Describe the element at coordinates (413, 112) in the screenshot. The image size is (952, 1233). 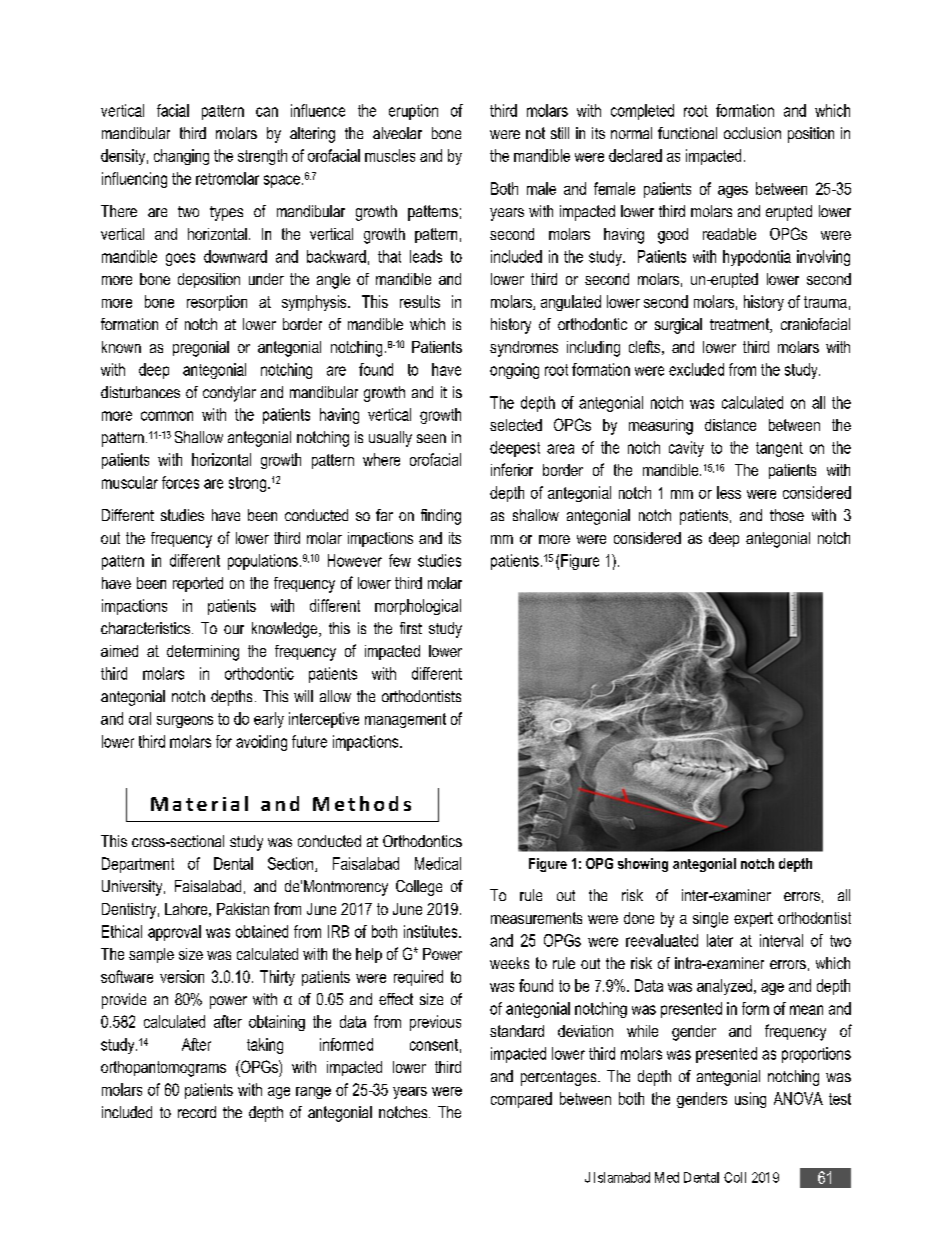
I see `eruption` at that location.
